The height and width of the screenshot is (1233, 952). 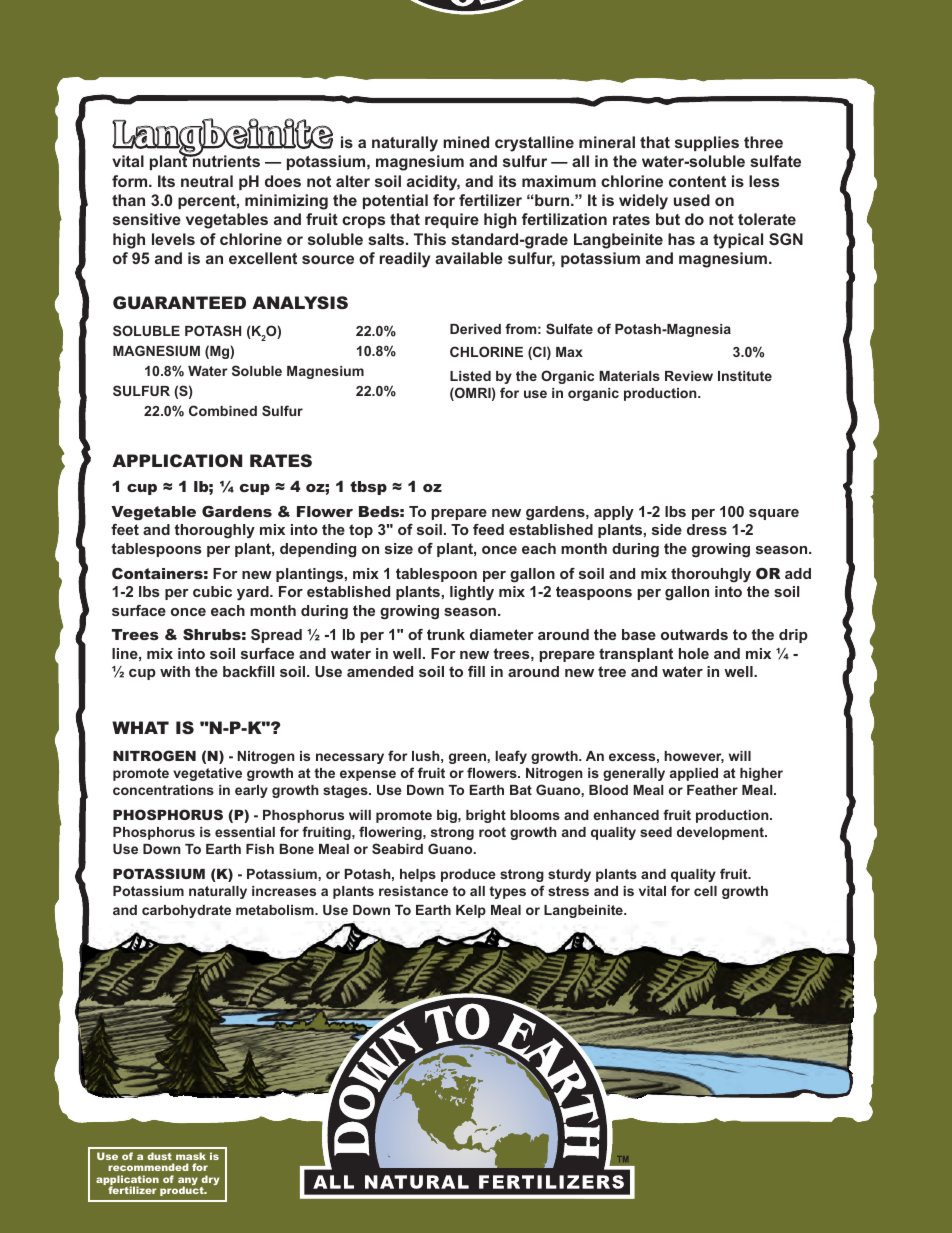 I want to click on mask, so click(x=191, y=1156).
